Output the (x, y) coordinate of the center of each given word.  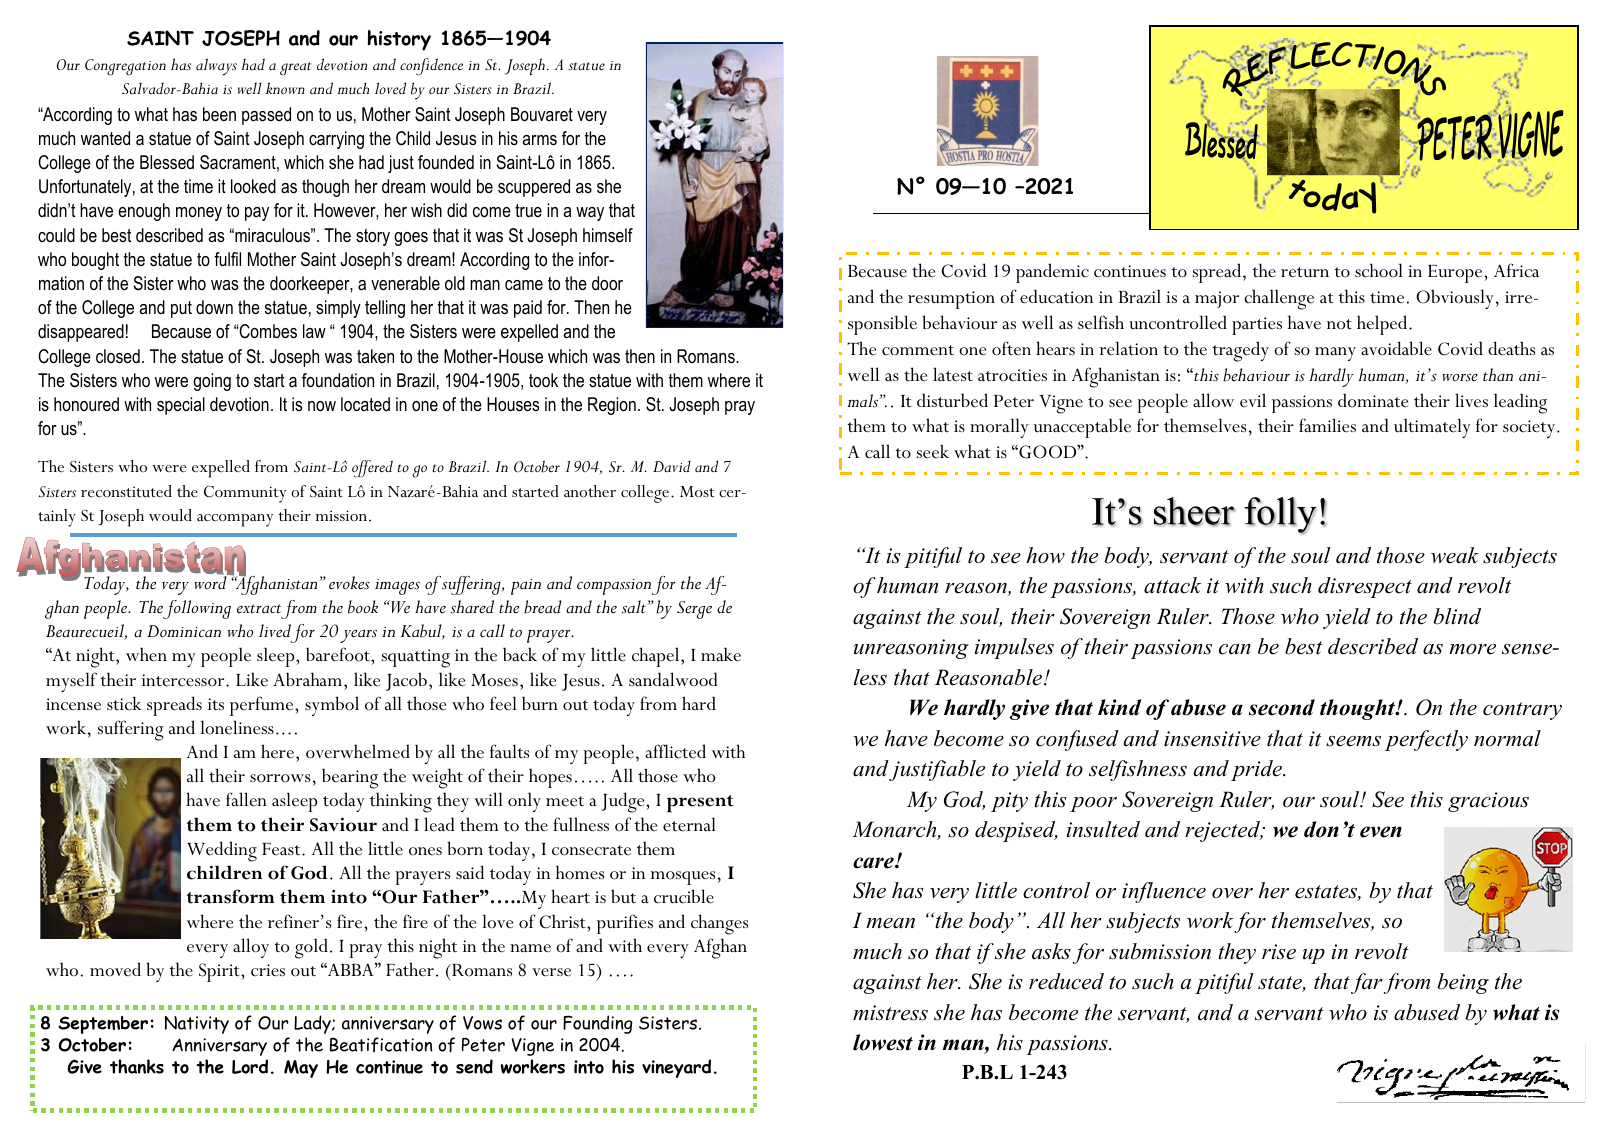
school (1379, 270)
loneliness (237, 727)
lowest (883, 1042)
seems (1353, 741)
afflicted (675, 751)
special (181, 406)
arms (540, 140)
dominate (1373, 400)
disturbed (952, 400)
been (219, 114)
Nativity (196, 1025)
